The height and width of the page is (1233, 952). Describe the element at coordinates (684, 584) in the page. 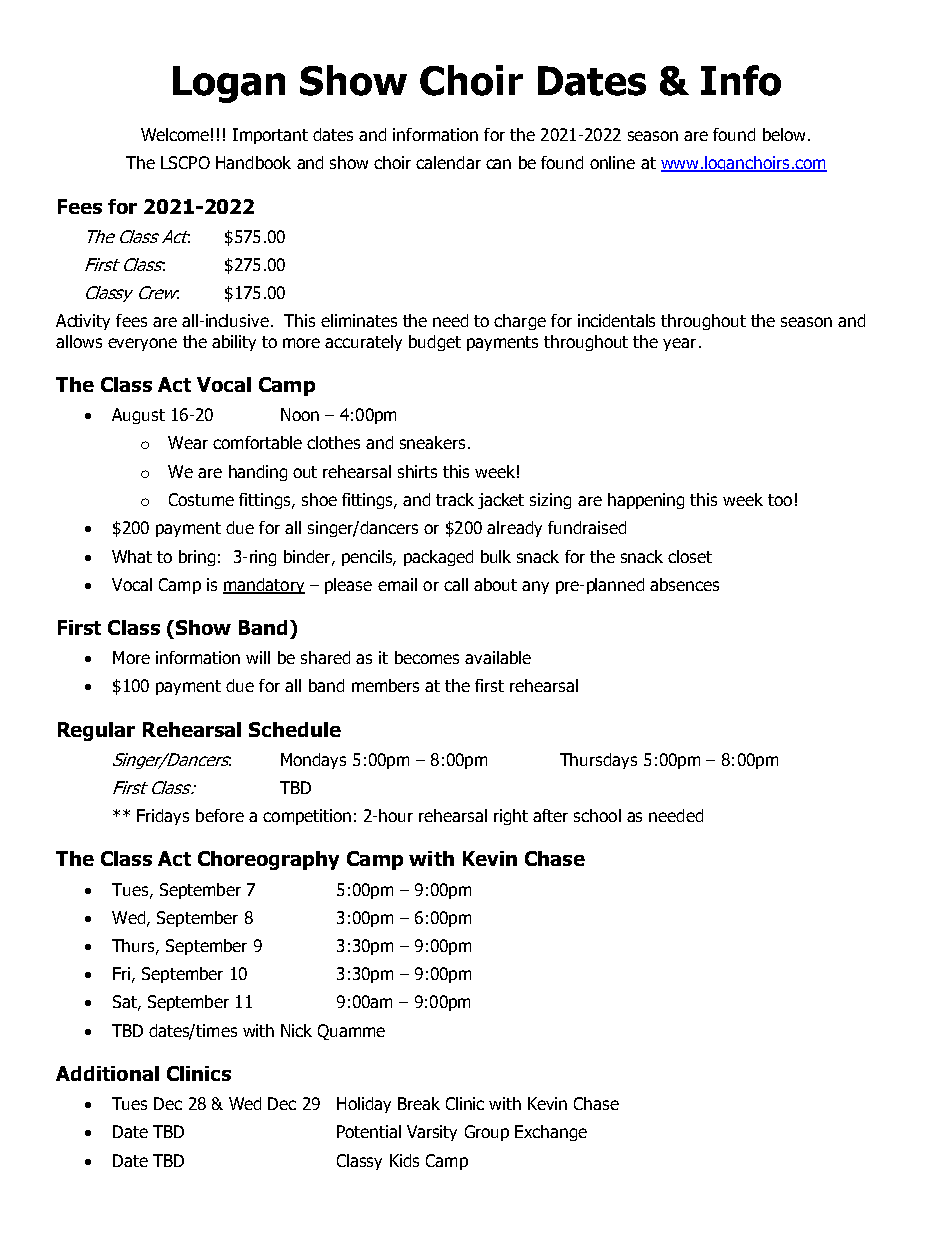

I see `absences` at that location.
